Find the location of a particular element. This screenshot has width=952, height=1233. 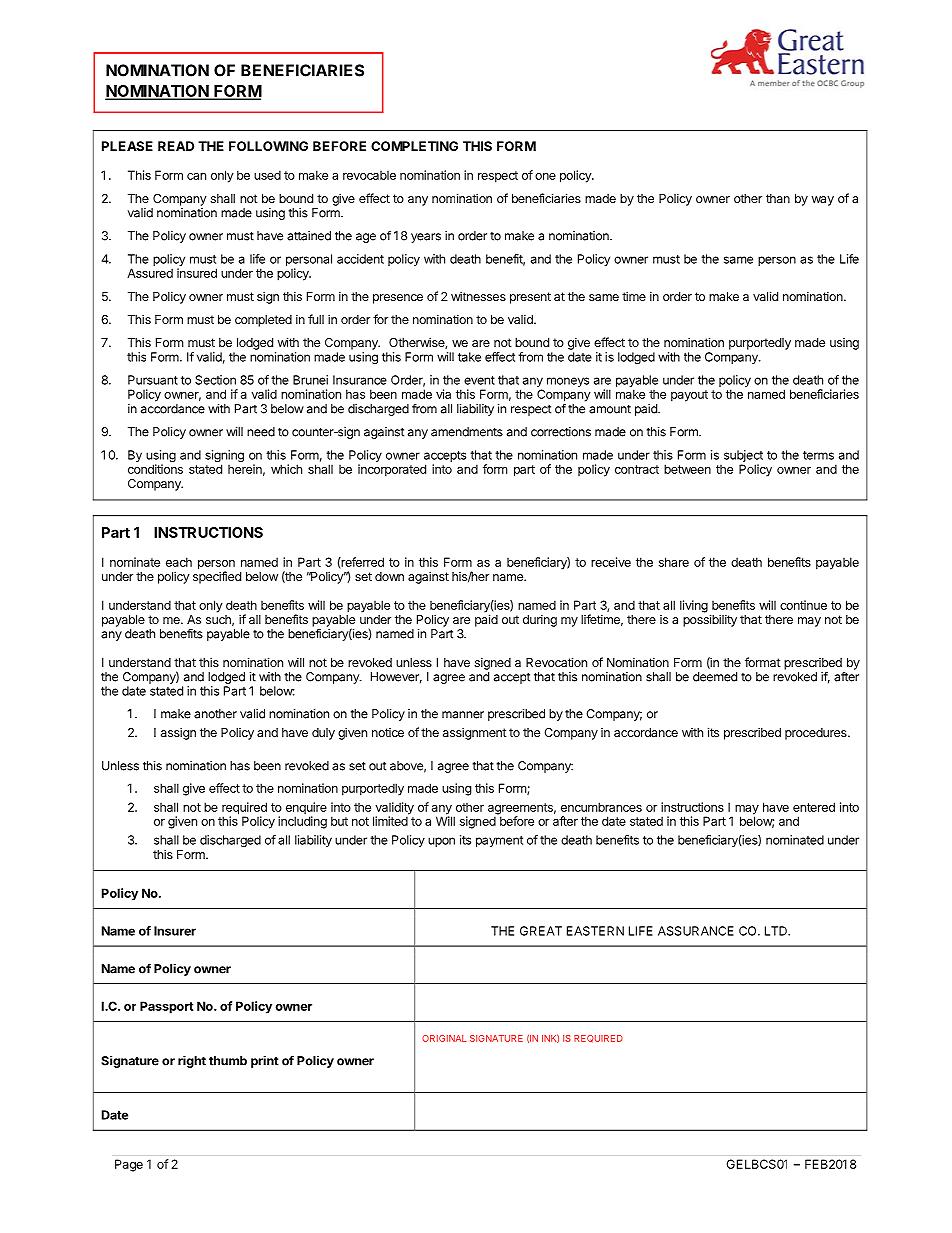

payout is located at coordinates (689, 396).
